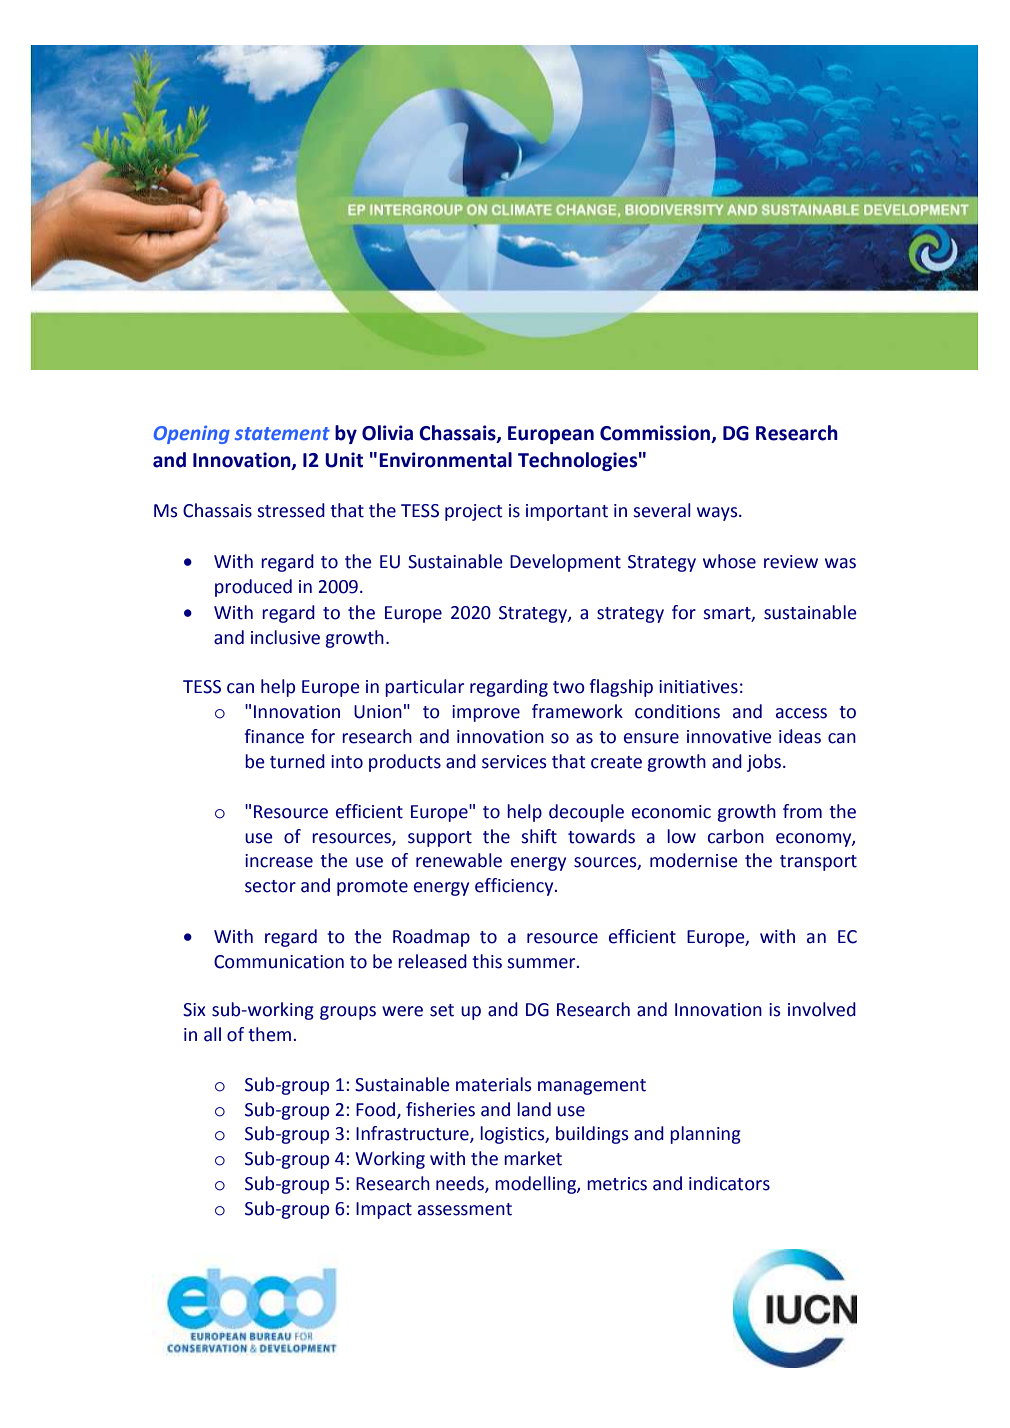 Image resolution: width=1010 pixels, height=1428 pixels. What do you see at coordinates (729, 1183) in the document?
I see `indicators` at bounding box center [729, 1183].
